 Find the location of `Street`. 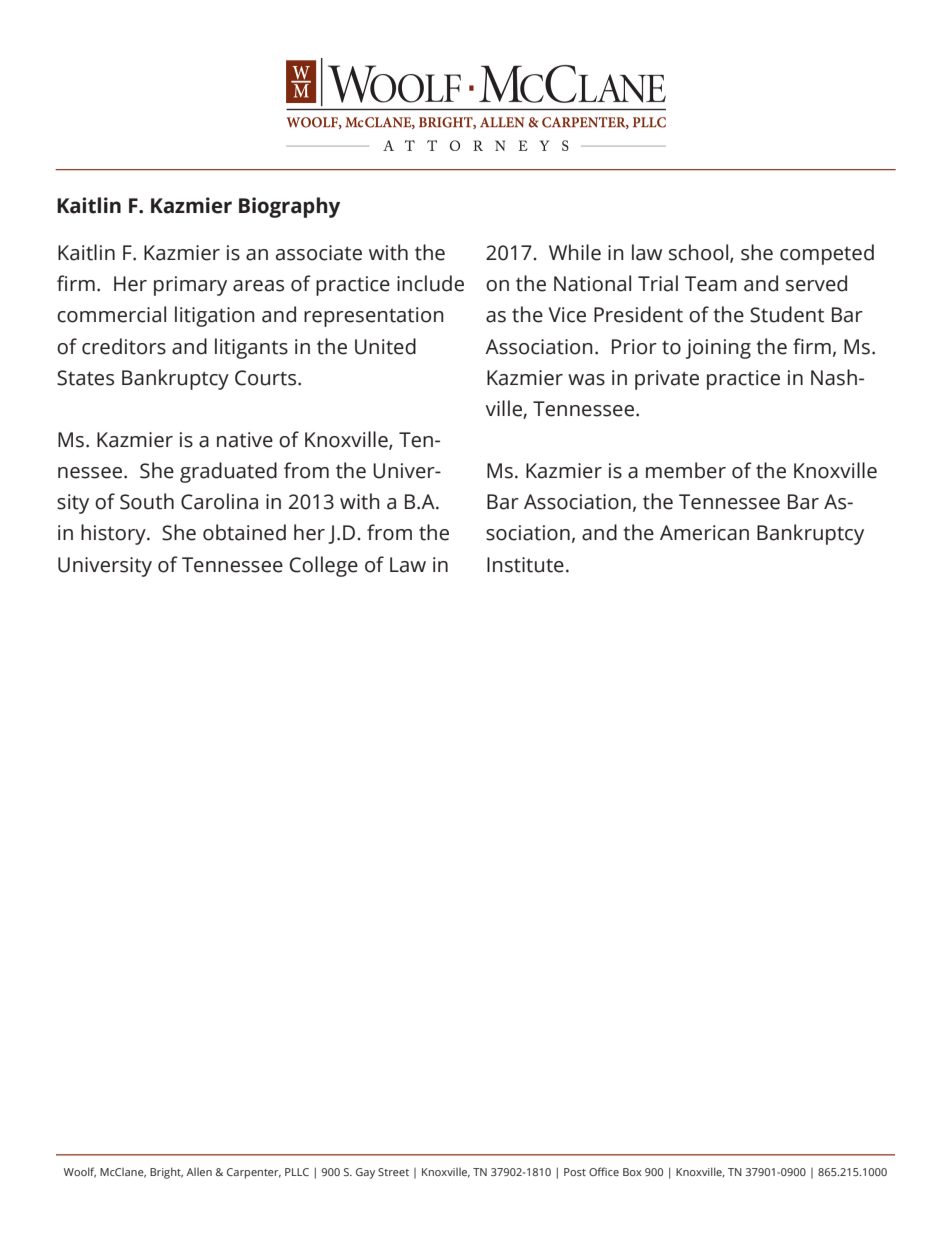

Street is located at coordinates (393, 1172).
